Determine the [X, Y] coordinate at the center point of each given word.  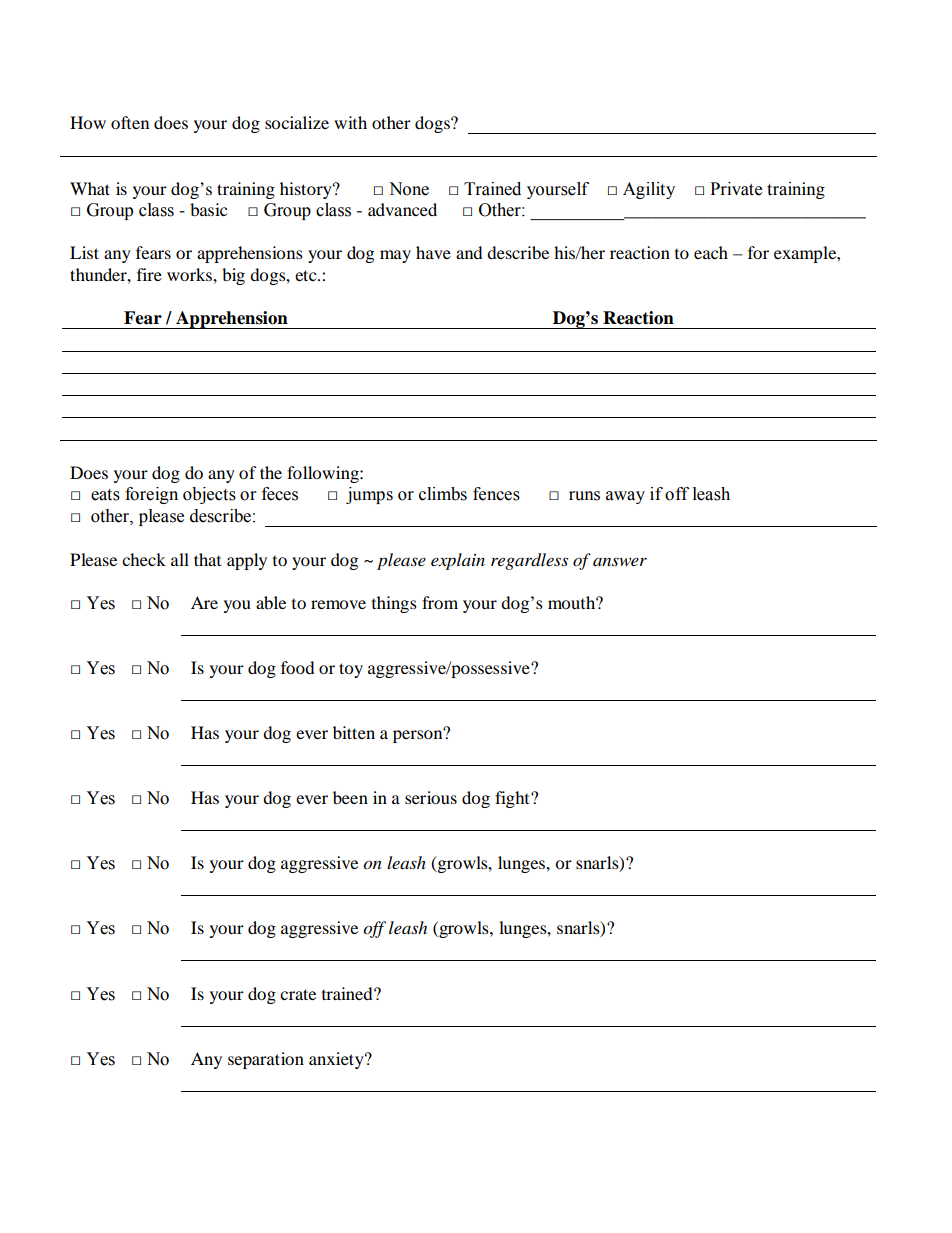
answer [620, 561]
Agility [649, 190]
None [409, 189]
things [394, 604]
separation [266, 1060]
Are [204, 602]
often [130, 122]
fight [513, 799]
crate [298, 994]
